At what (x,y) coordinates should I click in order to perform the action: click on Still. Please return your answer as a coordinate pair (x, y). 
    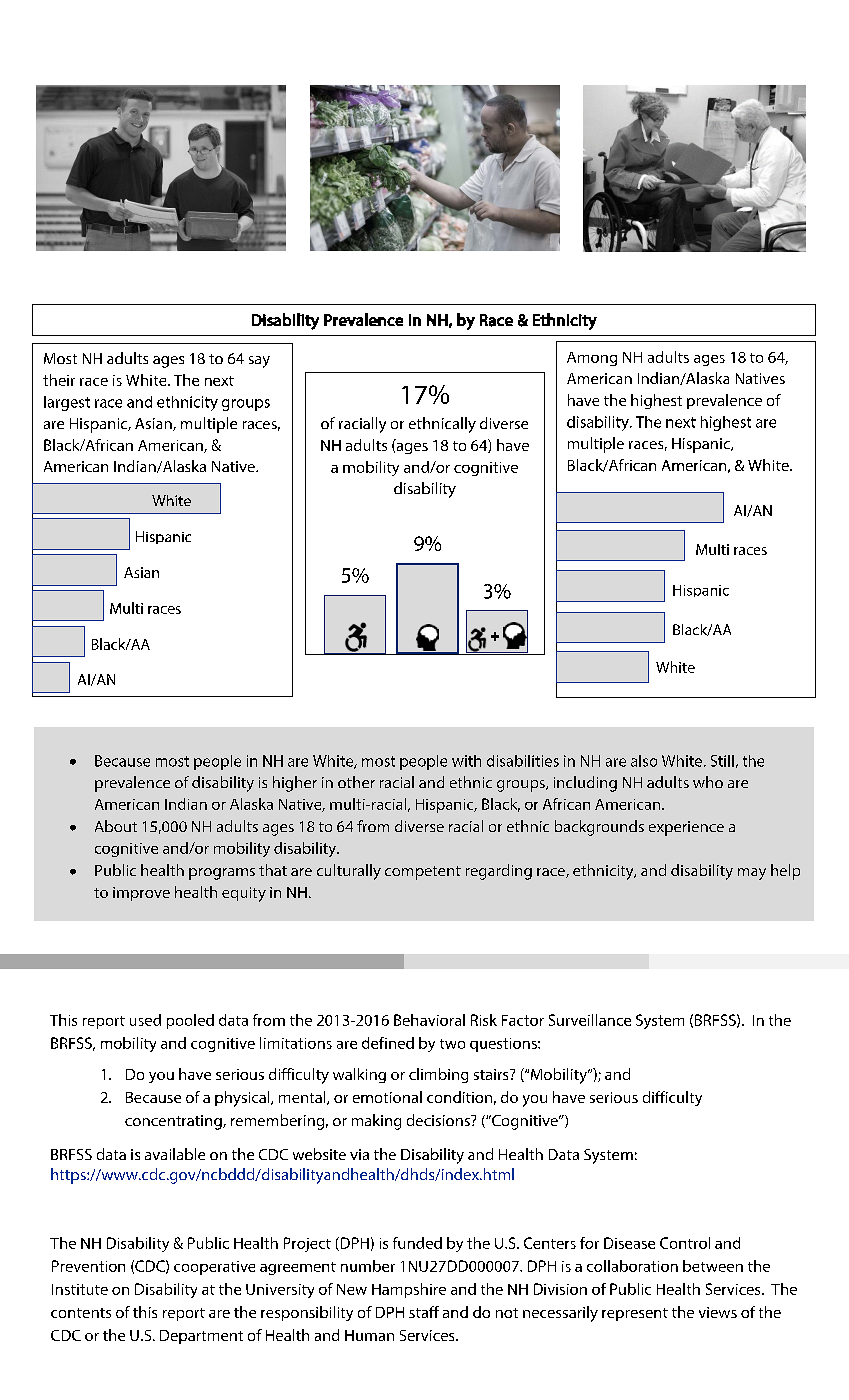
    Looking at the image, I should click on (722, 761).
